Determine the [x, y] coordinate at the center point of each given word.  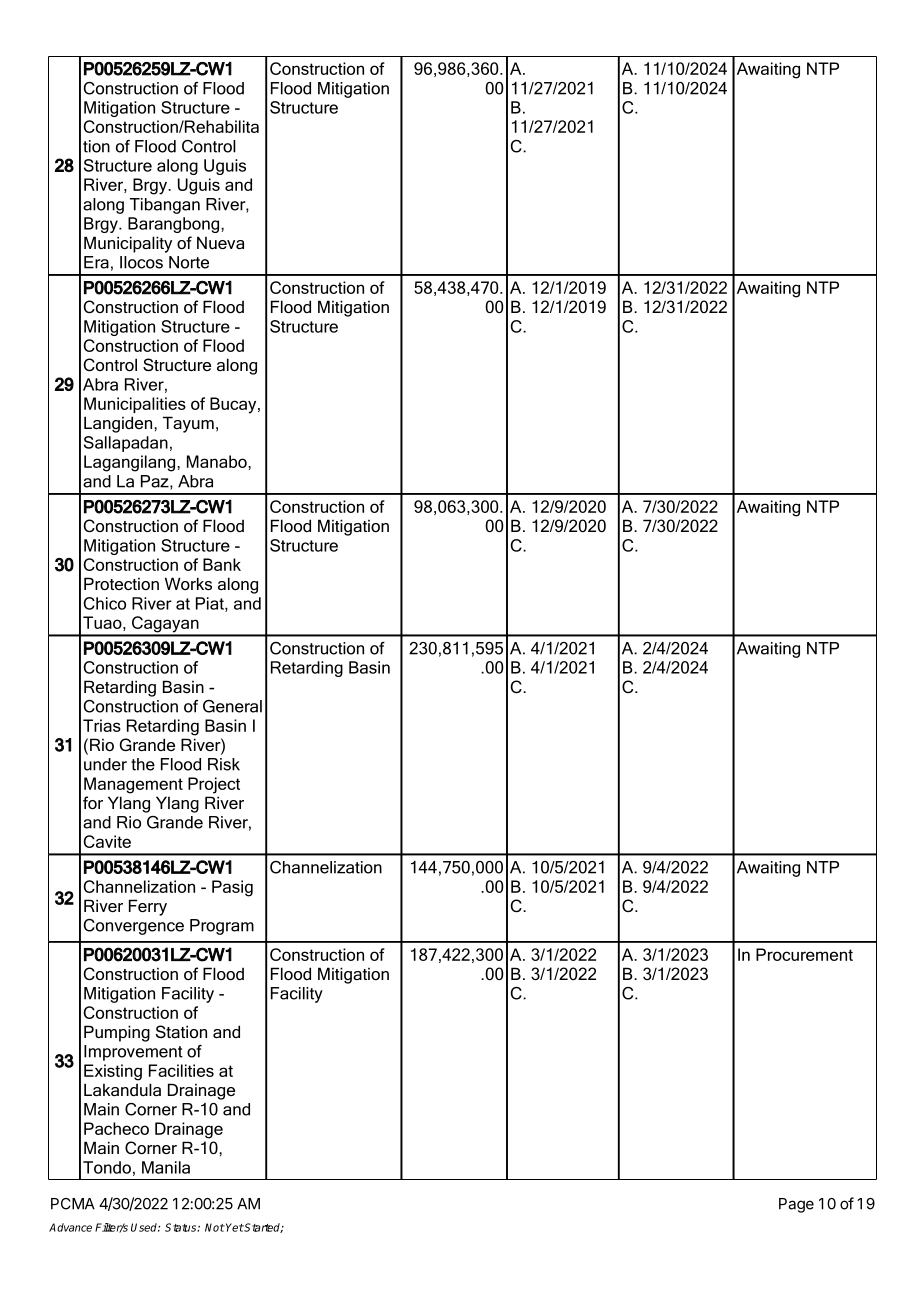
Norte [189, 262]
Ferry [148, 907]
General [232, 706]
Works [188, 583]
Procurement [804, 954]
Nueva [220, 242]
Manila [166, 1167]
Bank [222, 564]
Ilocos [141, 262]
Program [222, 927]
